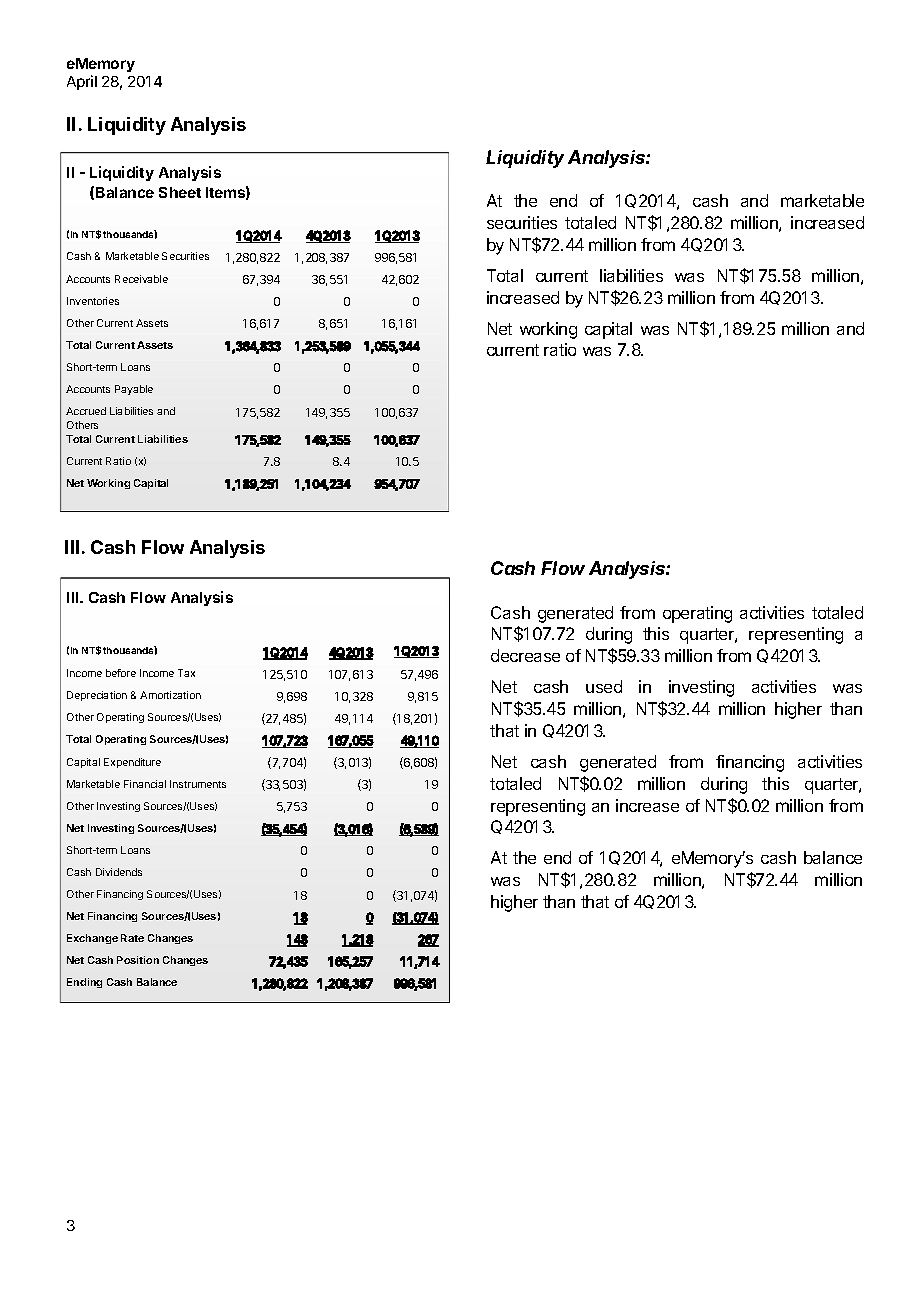  Describe the element at coordinates (119, 872) in the page. I see `Dividends` at that location.
